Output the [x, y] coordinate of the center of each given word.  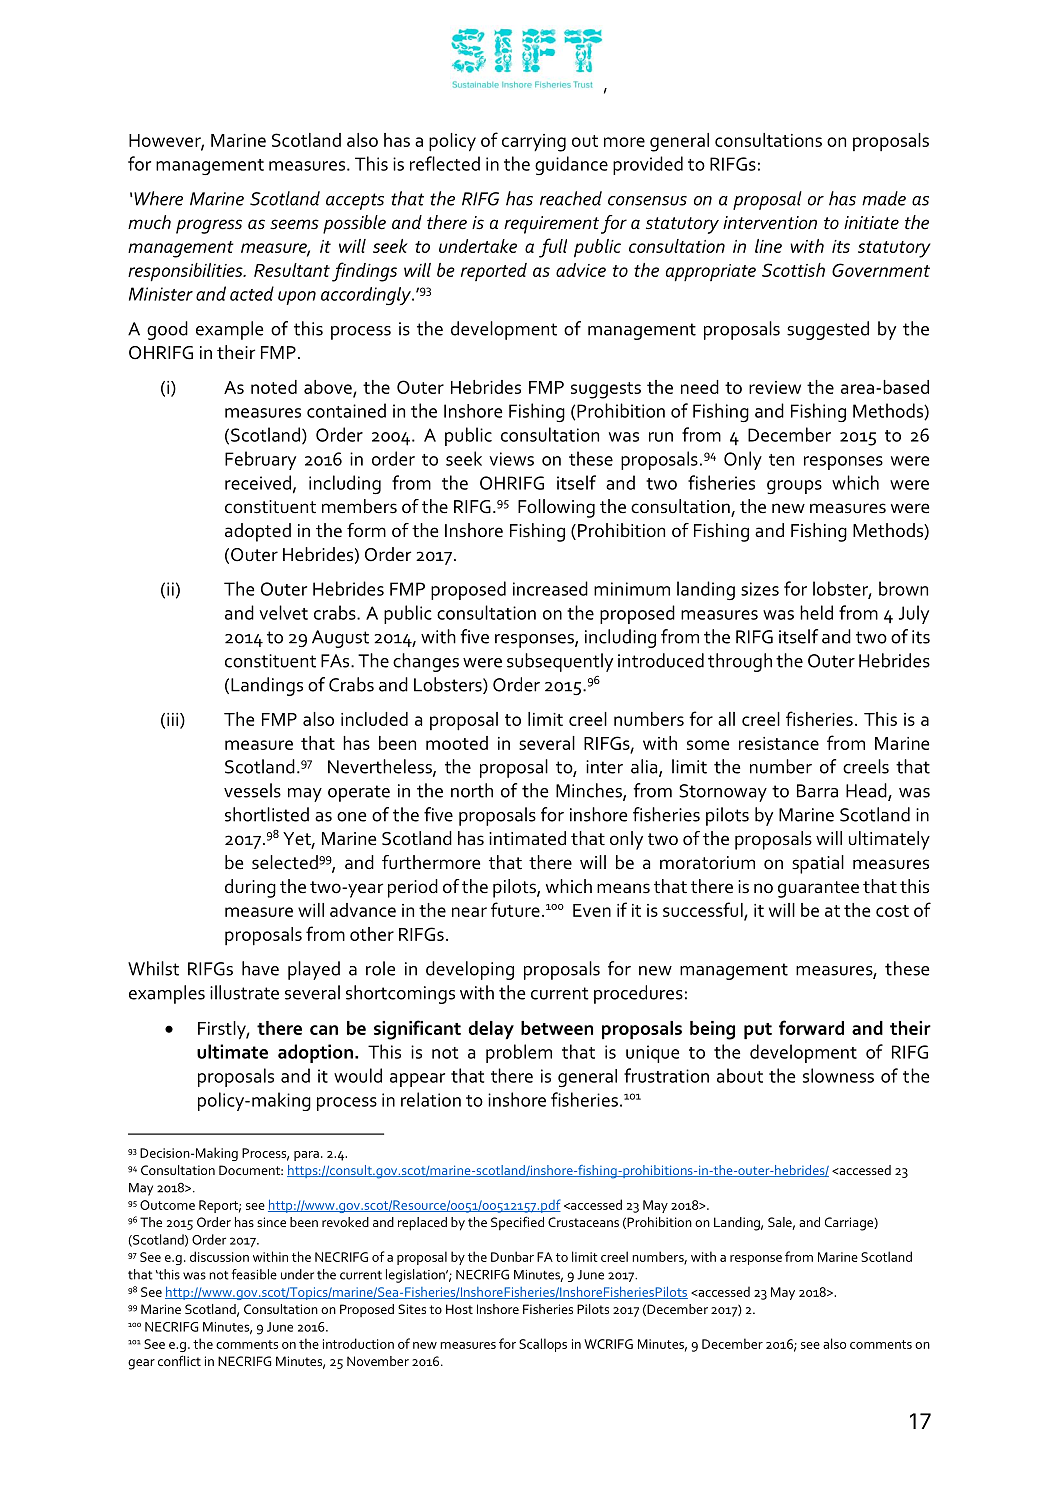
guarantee [818, 889]
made [884, 198]
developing [470, 970]
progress [209, 226]
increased [550, 588]
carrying [534, 143]
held [816, 612]
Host [459, 1309]
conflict [179, 1360]
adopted [258, 532]
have [260, 968]
